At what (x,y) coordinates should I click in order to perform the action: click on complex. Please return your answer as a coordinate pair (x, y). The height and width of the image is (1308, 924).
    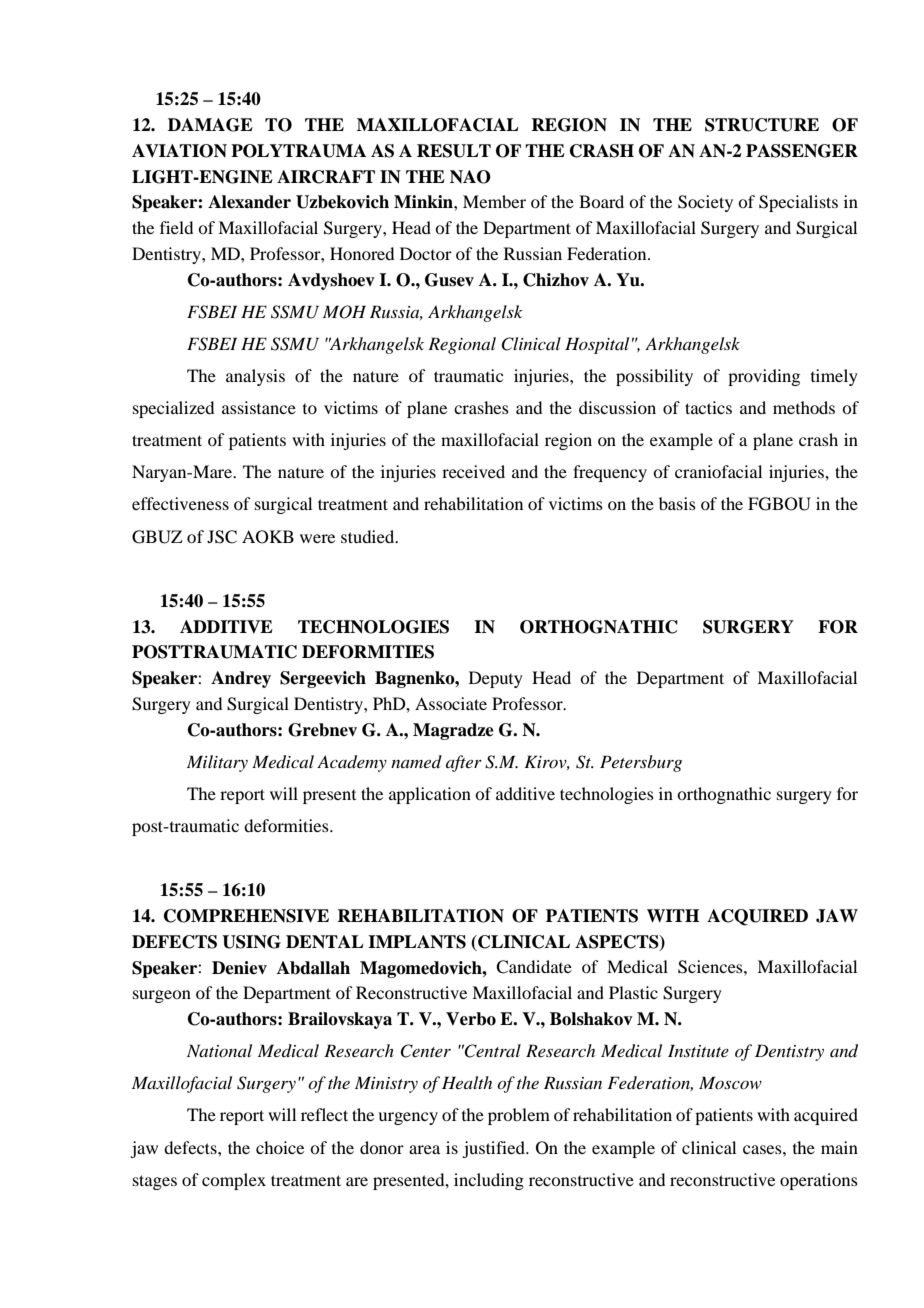
    Looking at the image, I should click on (234, 1181).
